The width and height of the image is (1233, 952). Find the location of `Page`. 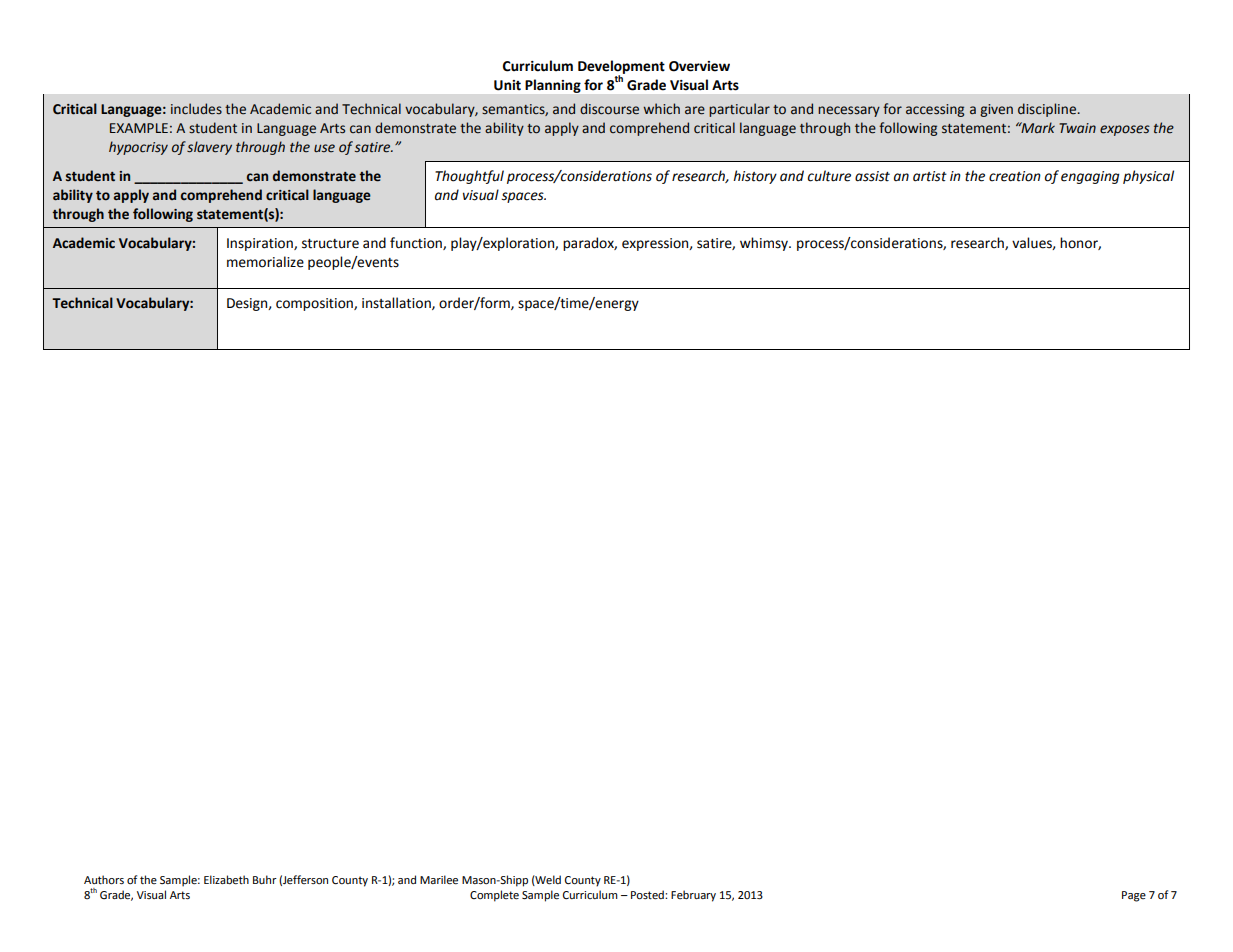

Page is located at coordinates (1134, 896).
